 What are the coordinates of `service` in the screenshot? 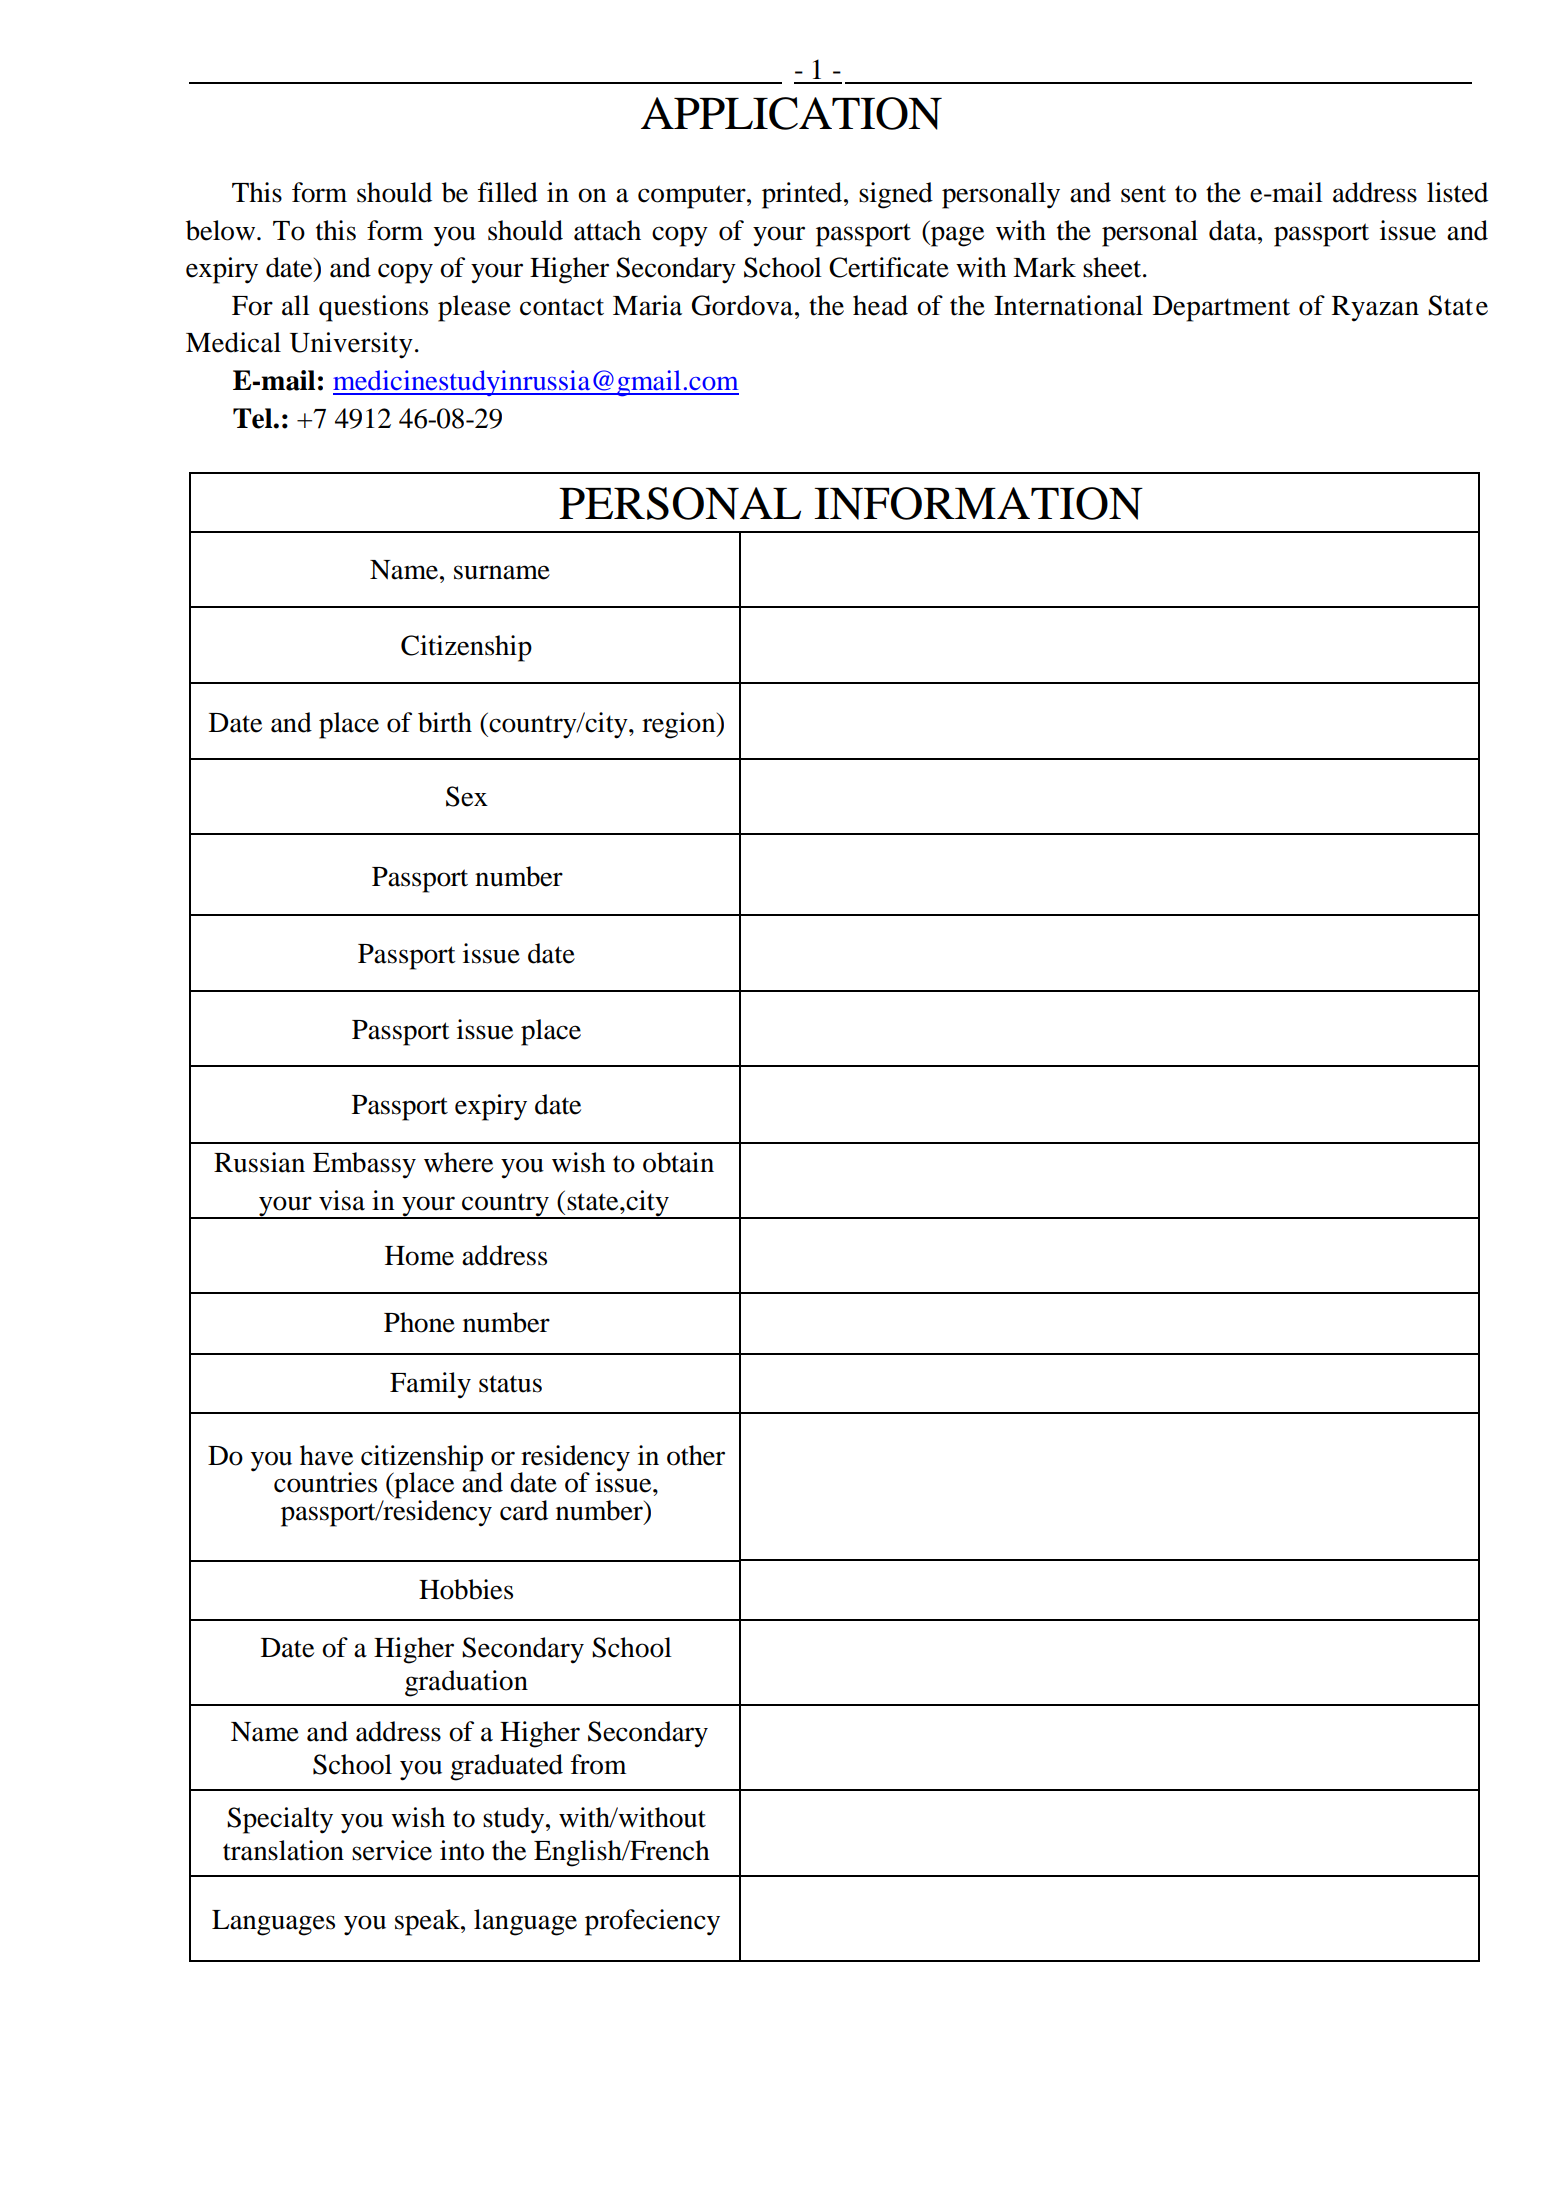 It's located at (392, 1850).
